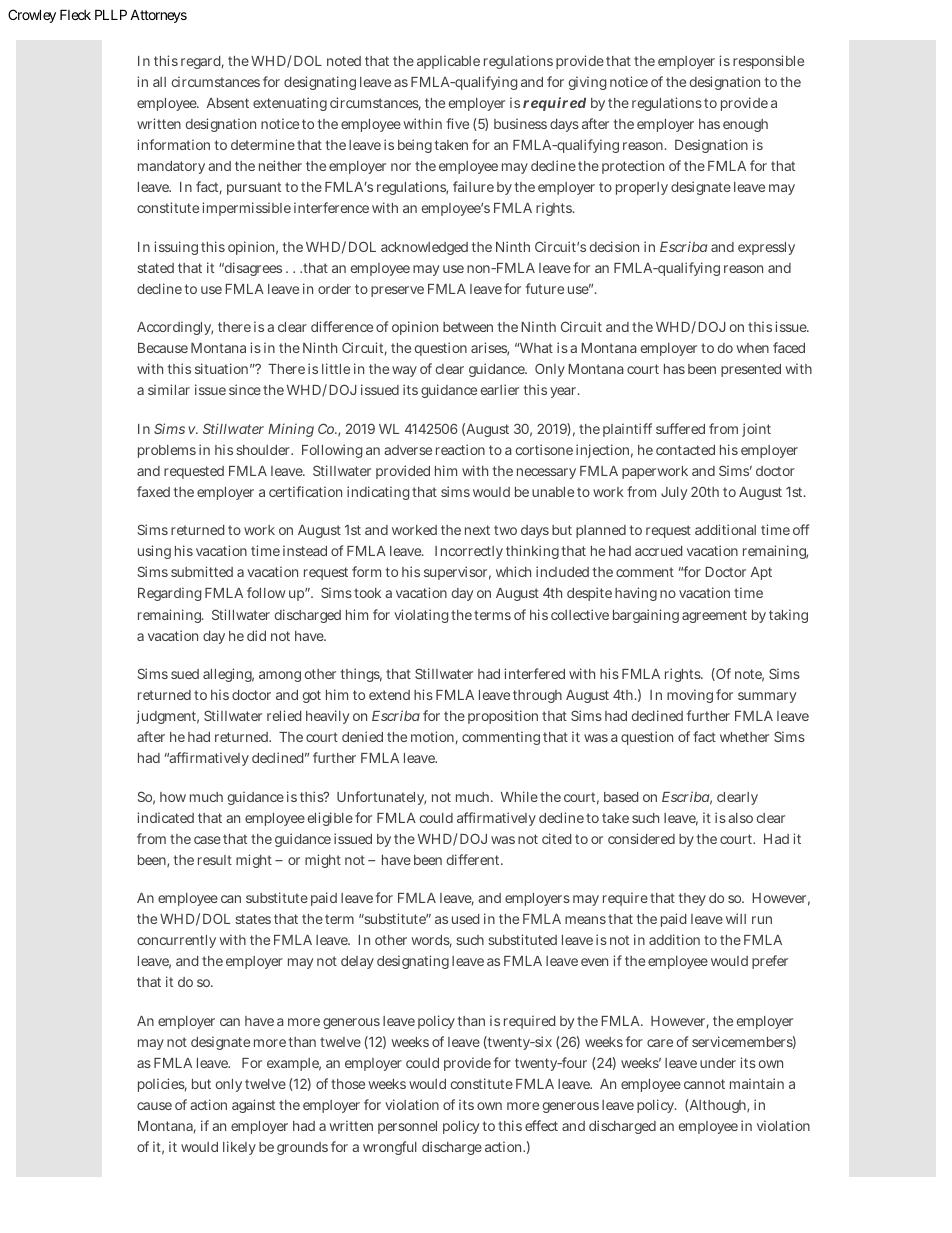  I want to click on indicated, so click(165, 817).
